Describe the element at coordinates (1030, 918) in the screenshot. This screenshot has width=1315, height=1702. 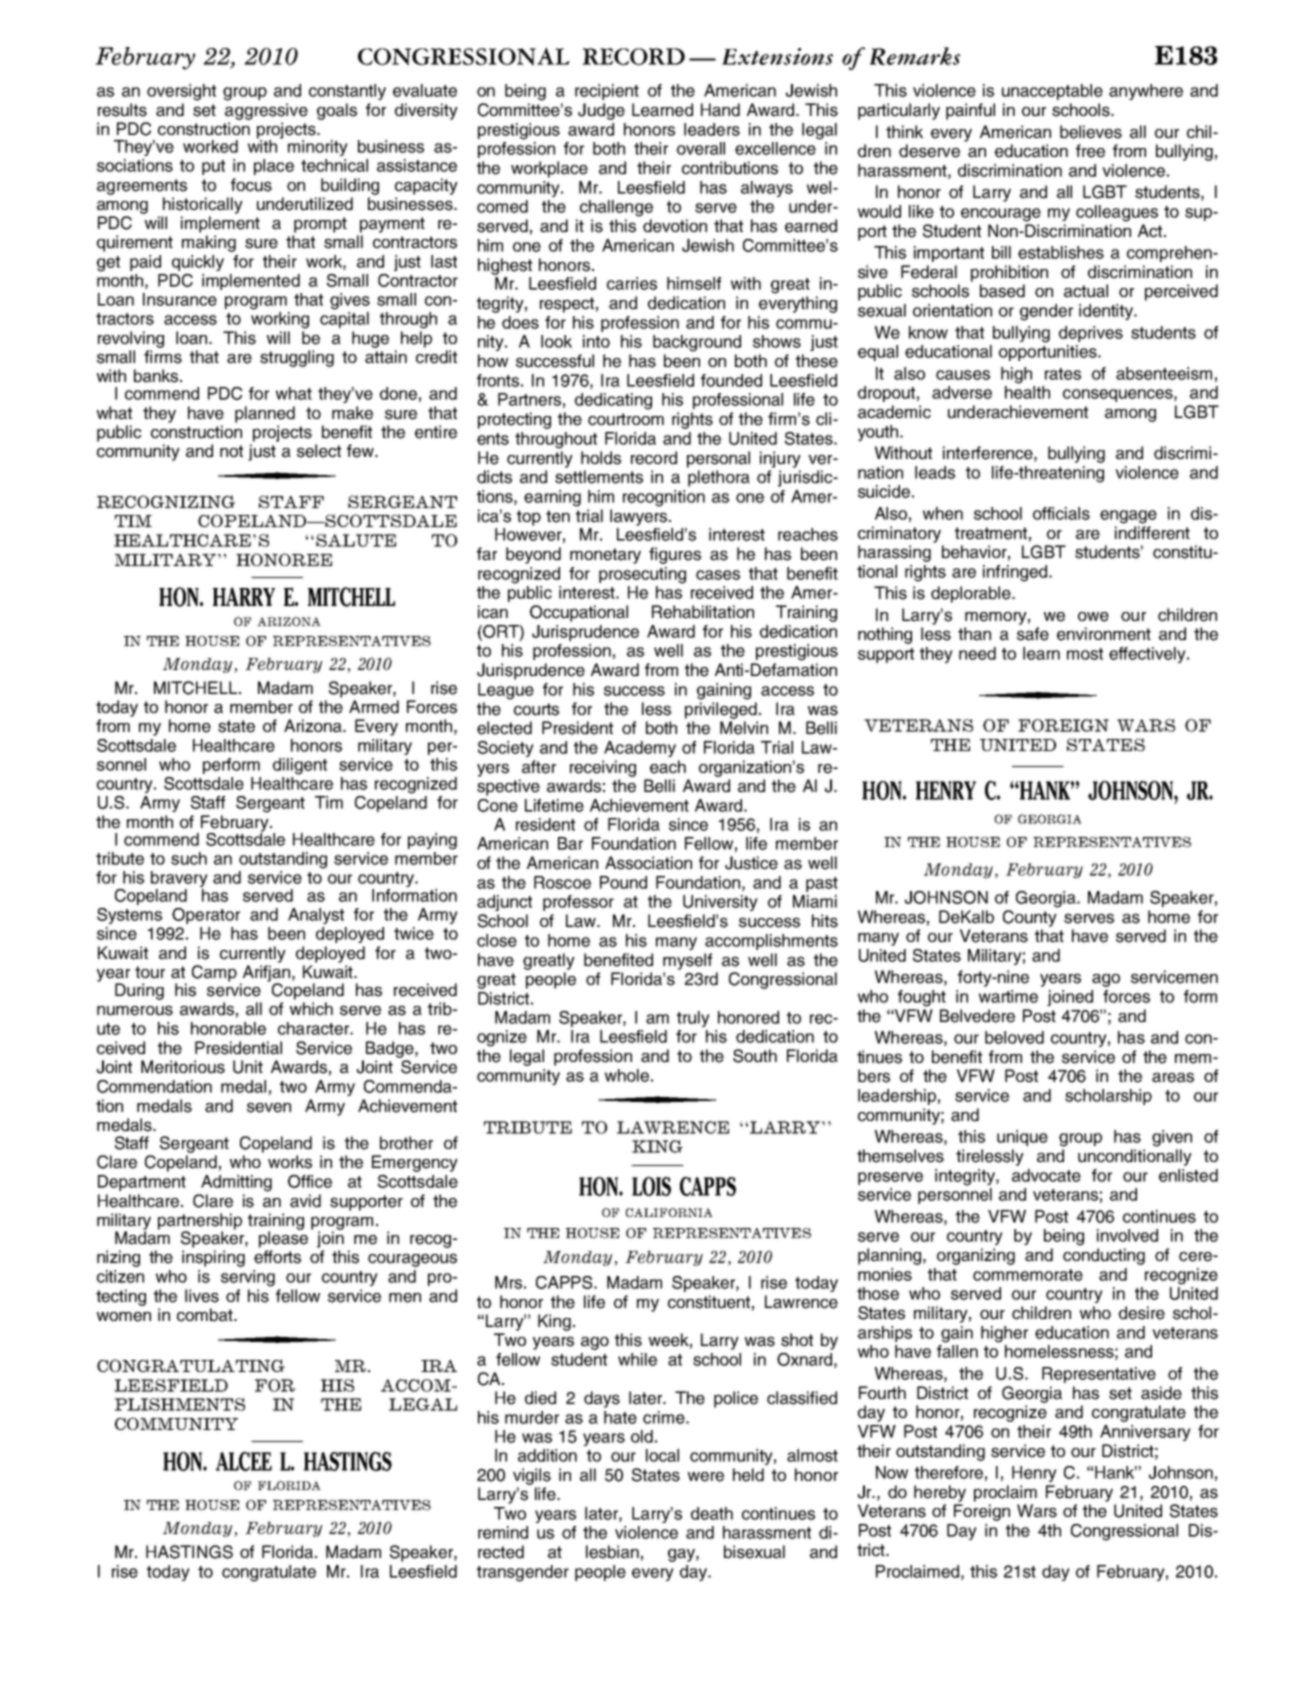
I see `County` at that location.
